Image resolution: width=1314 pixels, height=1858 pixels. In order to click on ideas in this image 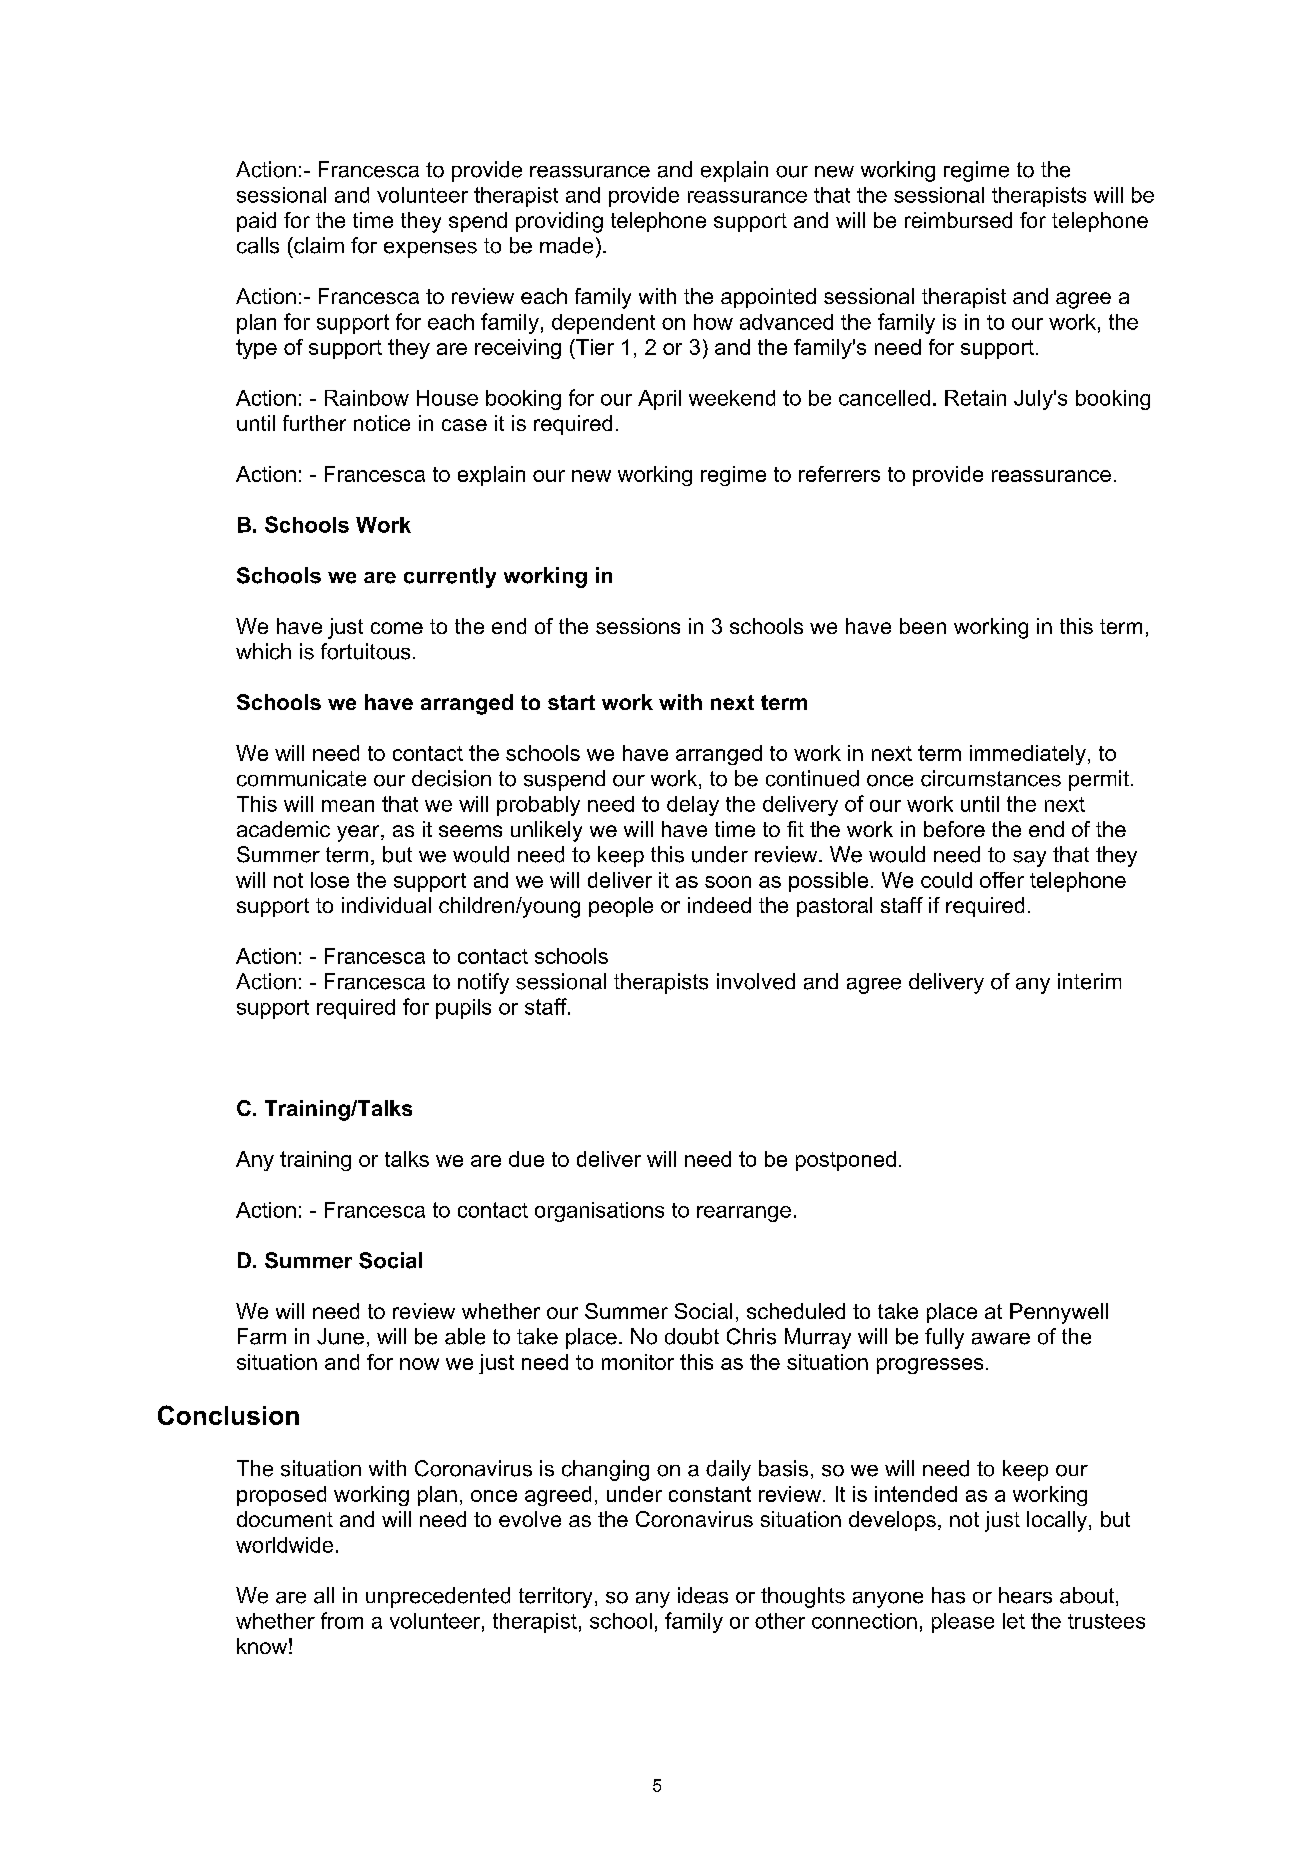, I will do `click(703, 1595)`.
